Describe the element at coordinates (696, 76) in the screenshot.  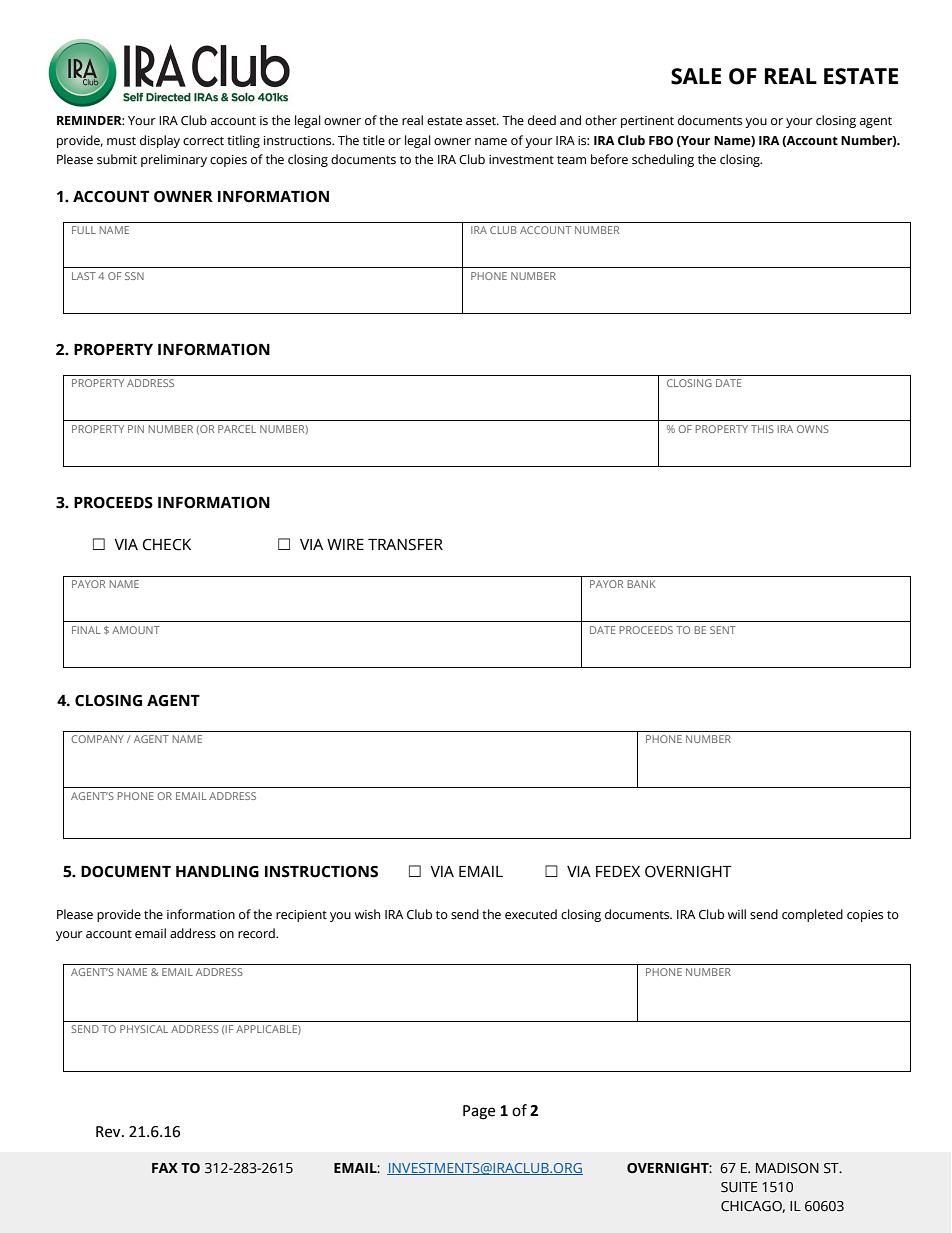
I see `SALE` at that location.
